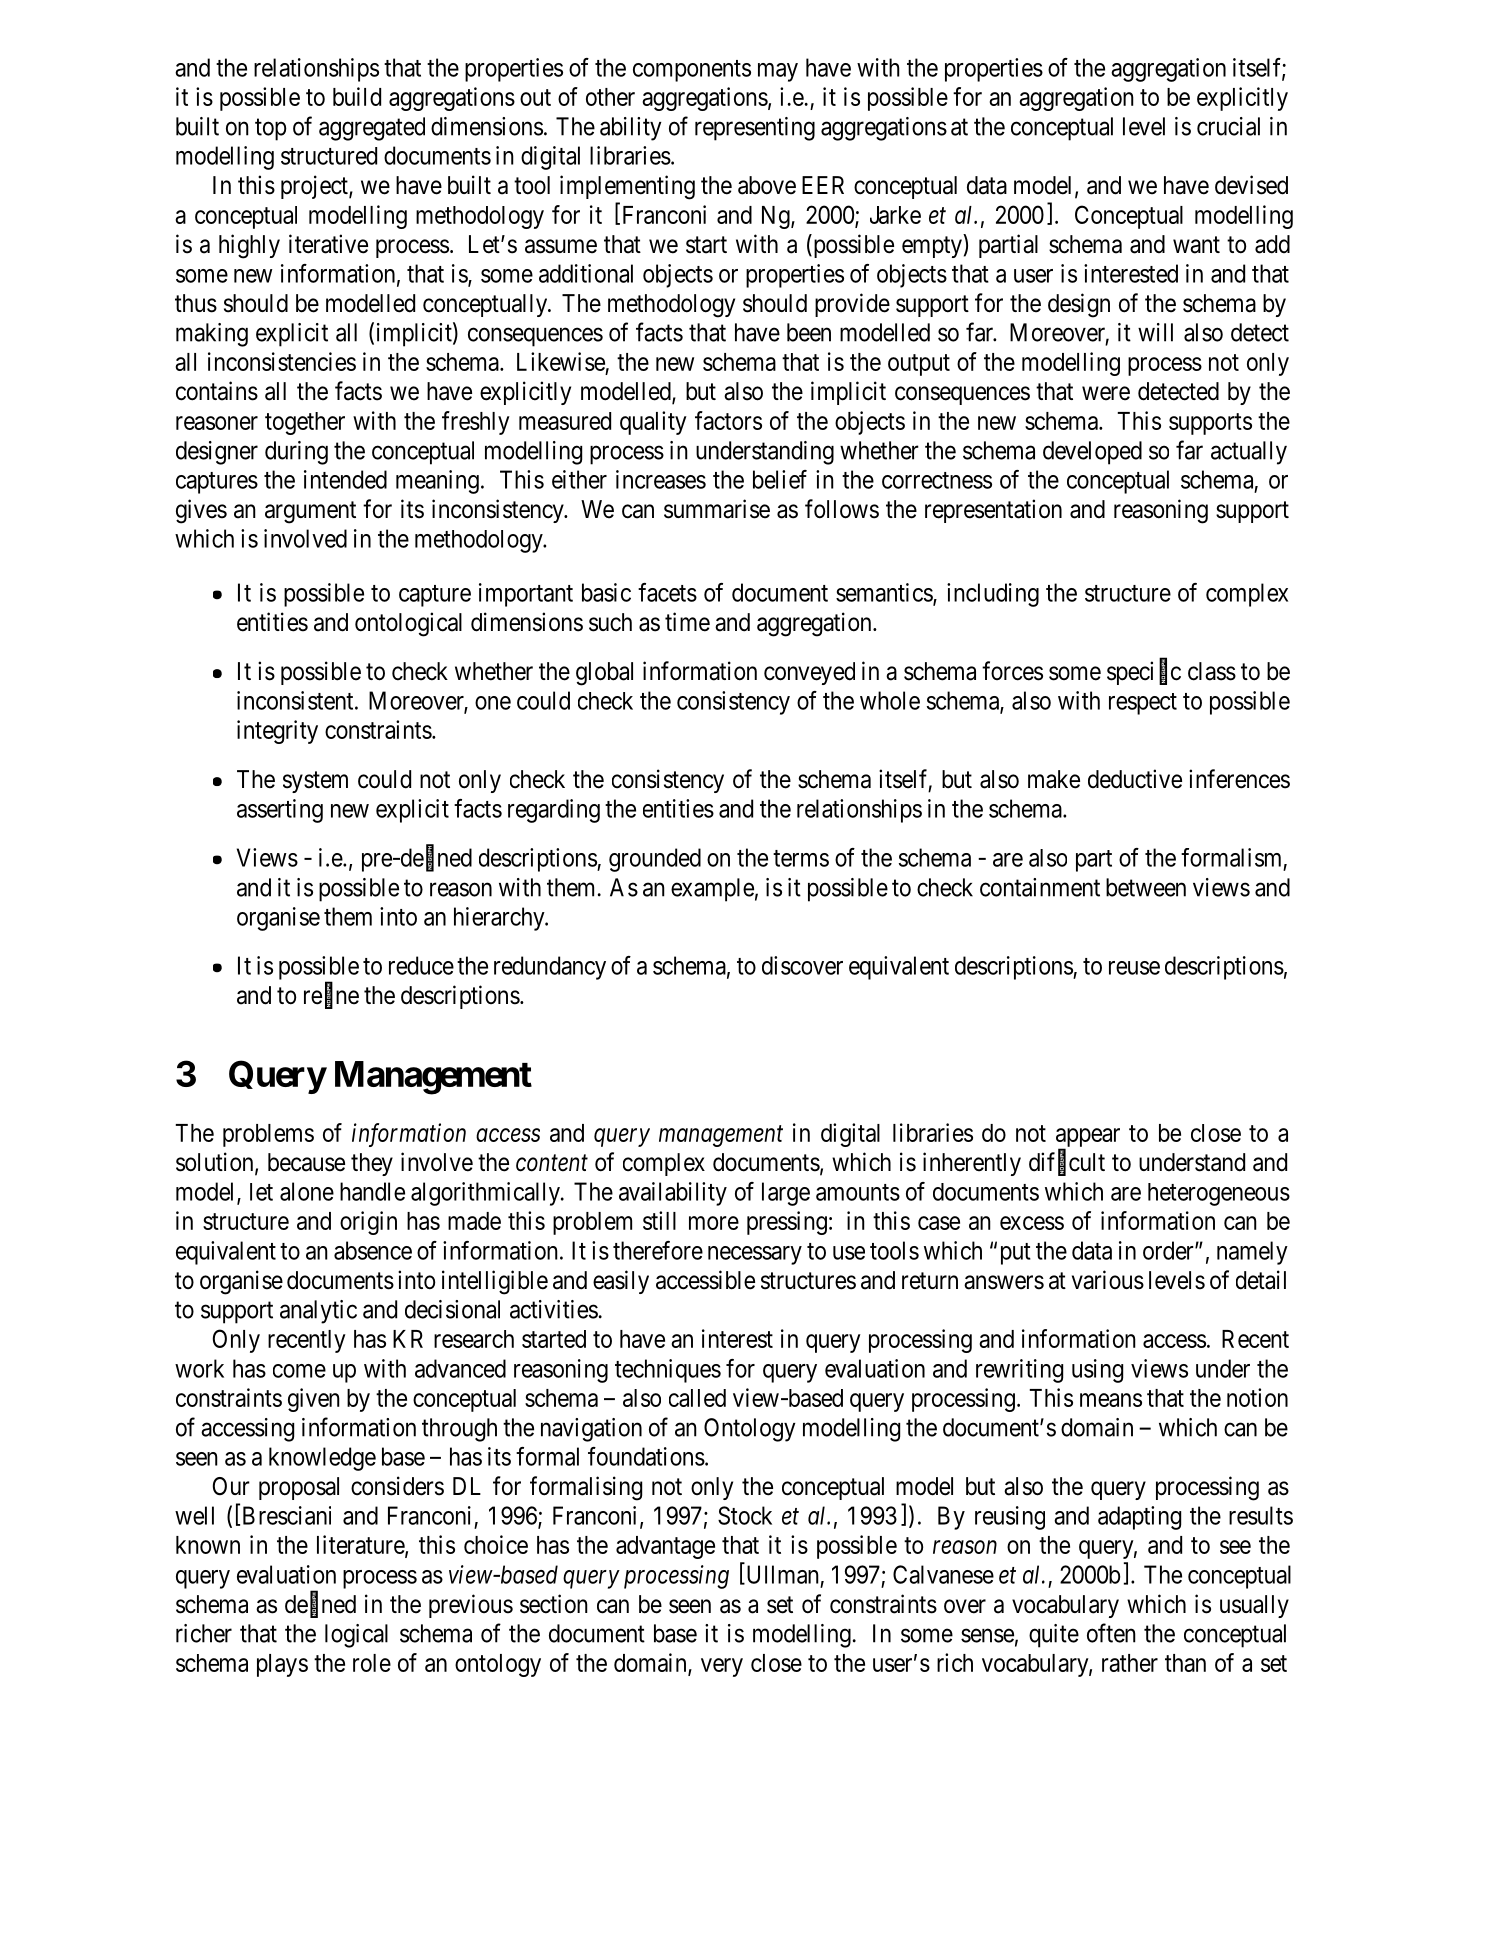 This image has width=1508, height=1951. What do you see at coordinates (280, 811) in the image?
I see `asserting` at bounding box center [280, 811].
